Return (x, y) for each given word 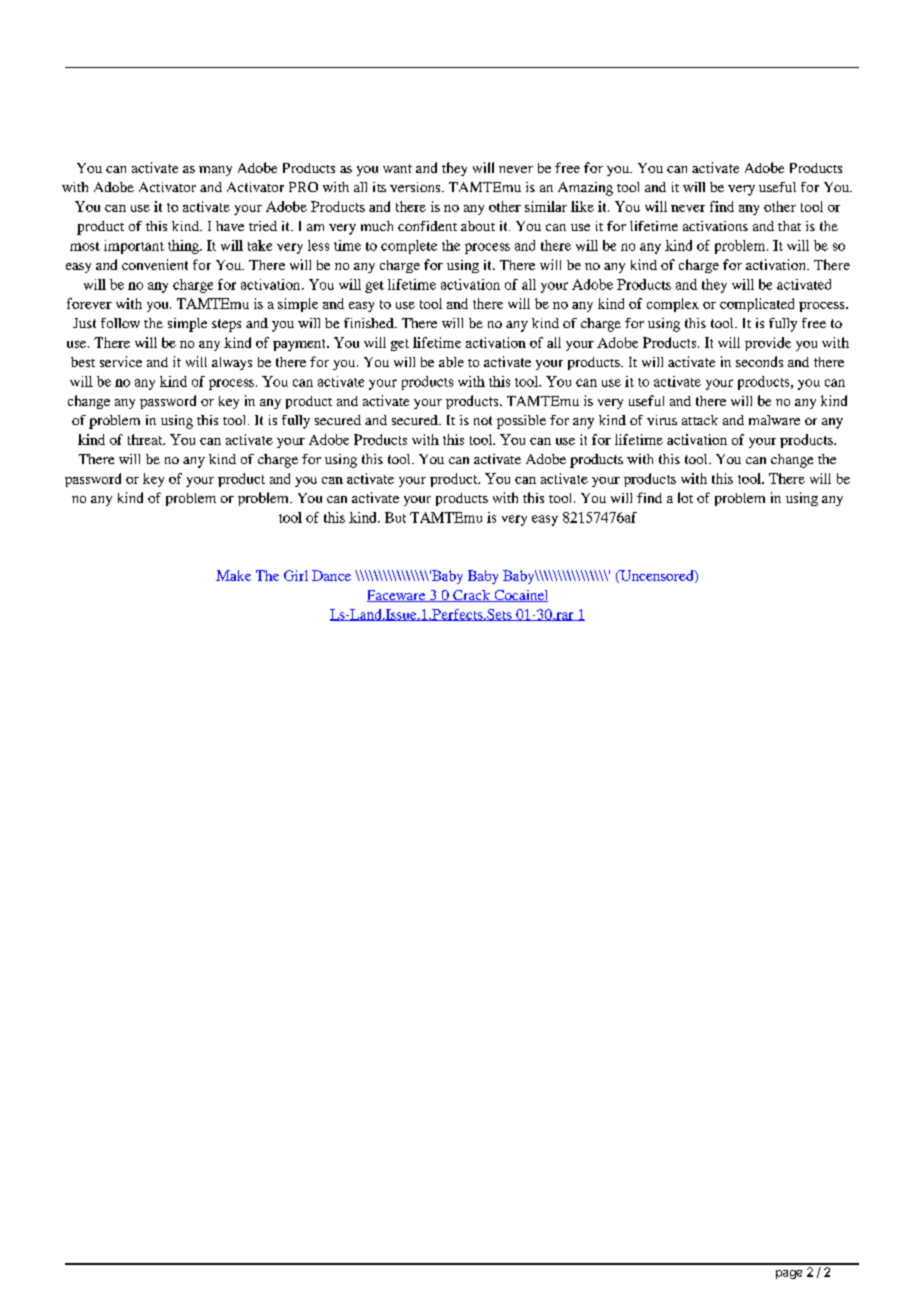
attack (700, 420)
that (789, 226)
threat (146, 439)
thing (184, 247)
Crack (472, 596)
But (395, 517)
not (483, 420)
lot (685, 497)
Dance (331, 575)
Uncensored (657, 576)
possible (521, 422)
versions (416, 187)
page (789, 1274)
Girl (296, 575)
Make (233, 575)
